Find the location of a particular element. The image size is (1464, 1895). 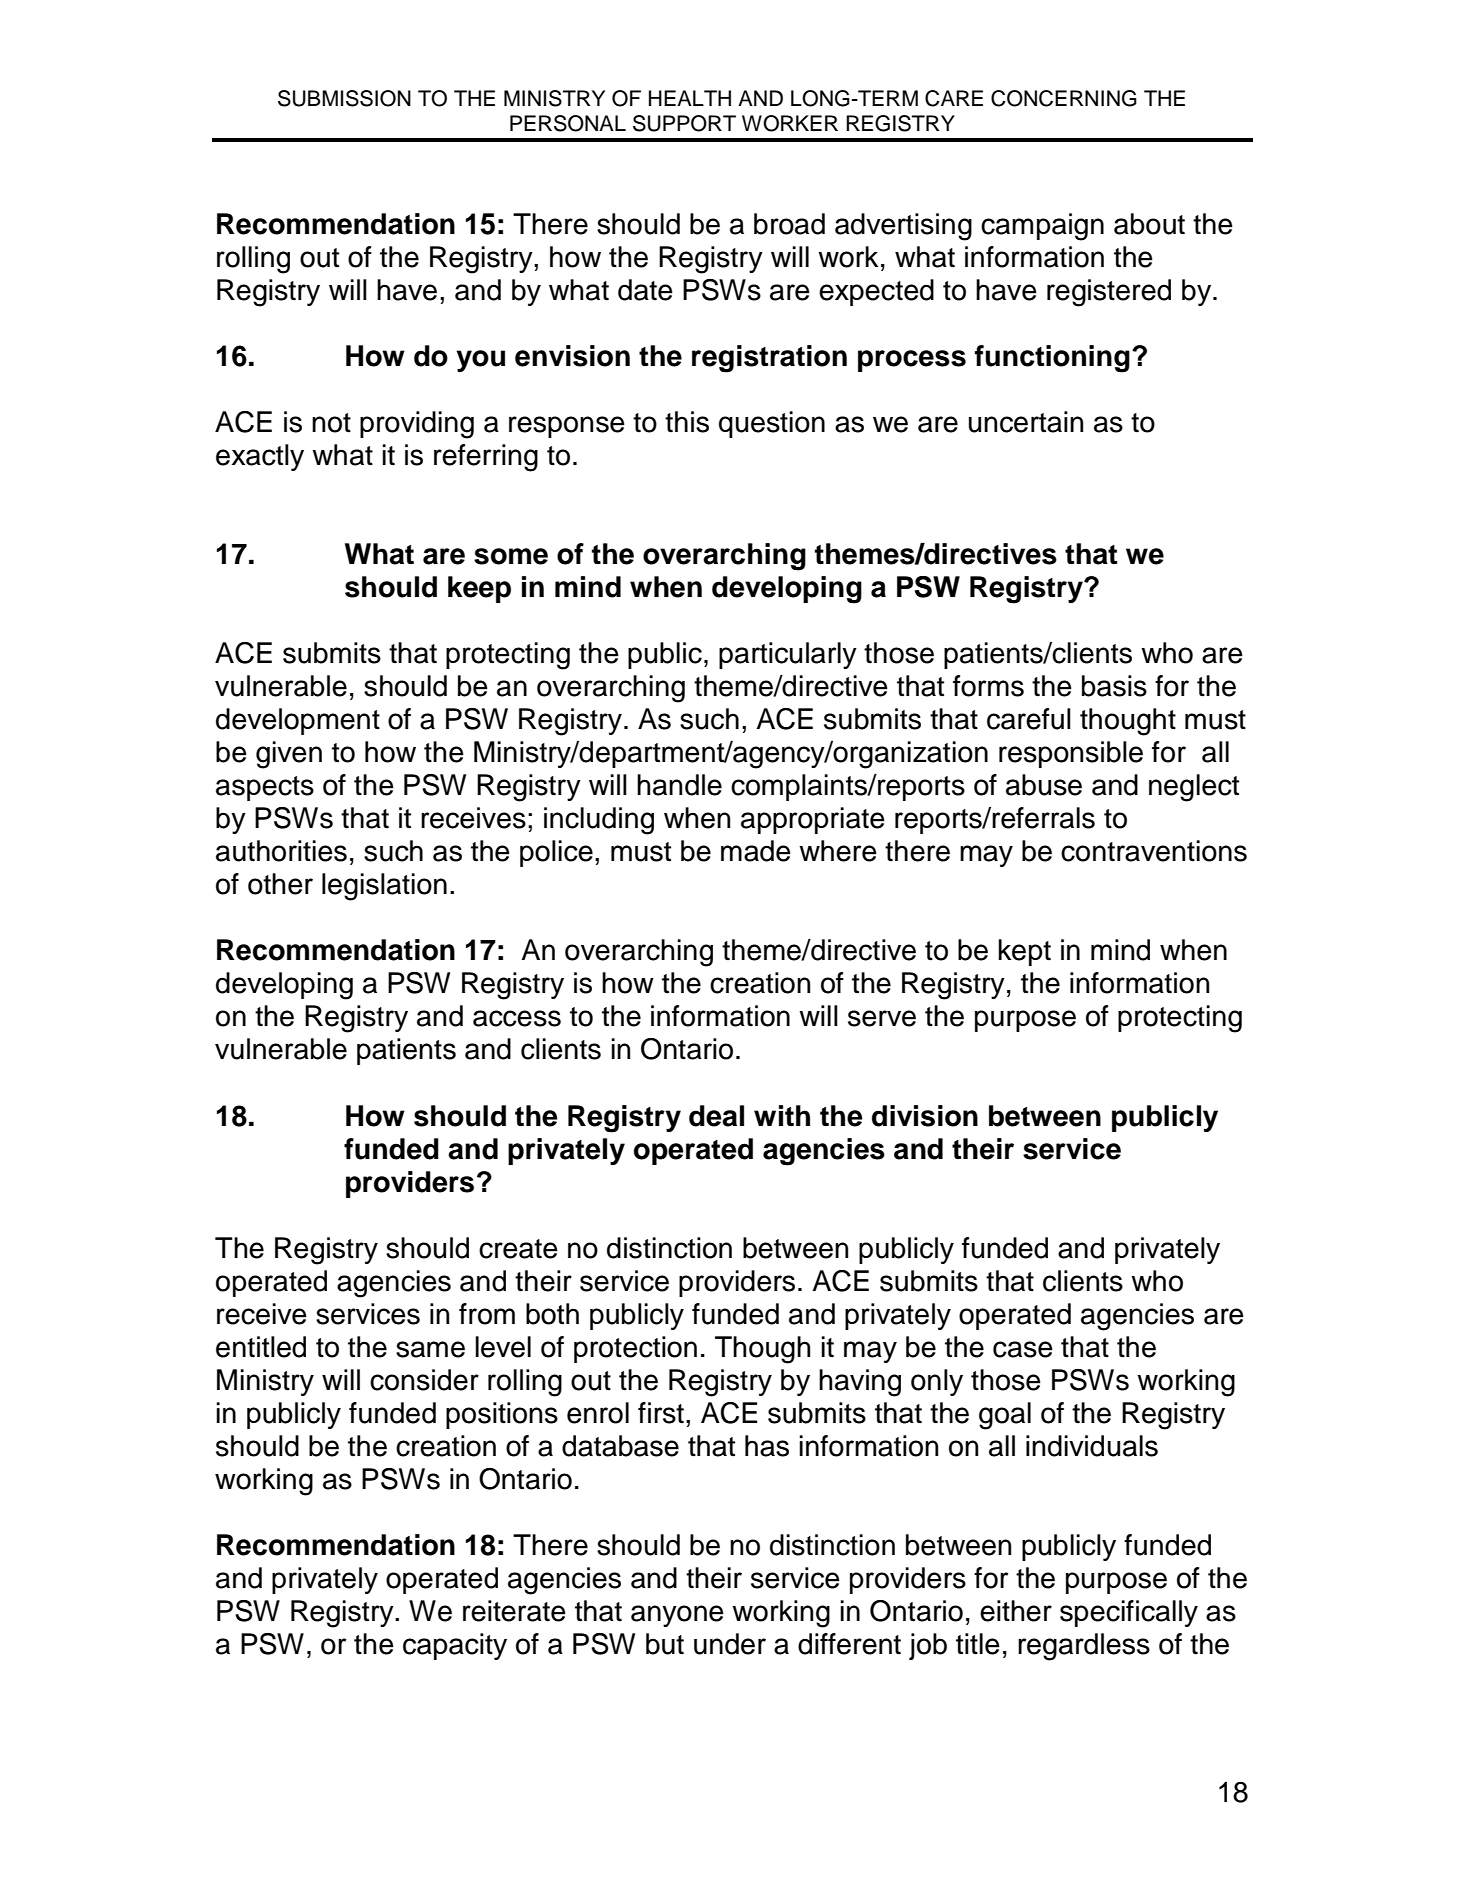

abuse is located at coordinates (1044, 785).
